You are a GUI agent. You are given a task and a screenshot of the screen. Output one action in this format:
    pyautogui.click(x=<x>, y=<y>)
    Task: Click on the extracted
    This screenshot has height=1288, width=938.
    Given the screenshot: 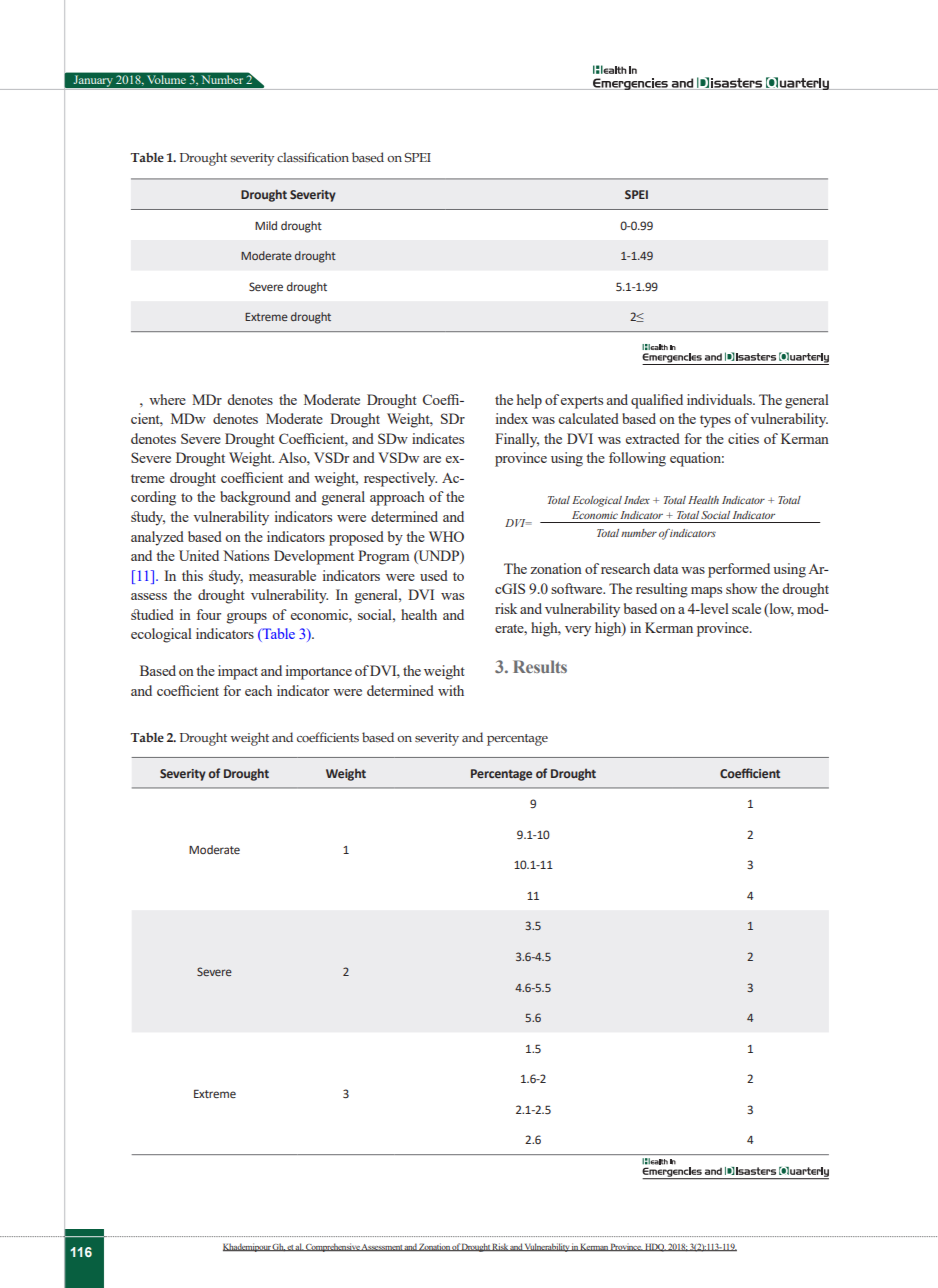 What is the action you would take?
    pyautogui.click(x=653, y=438)
